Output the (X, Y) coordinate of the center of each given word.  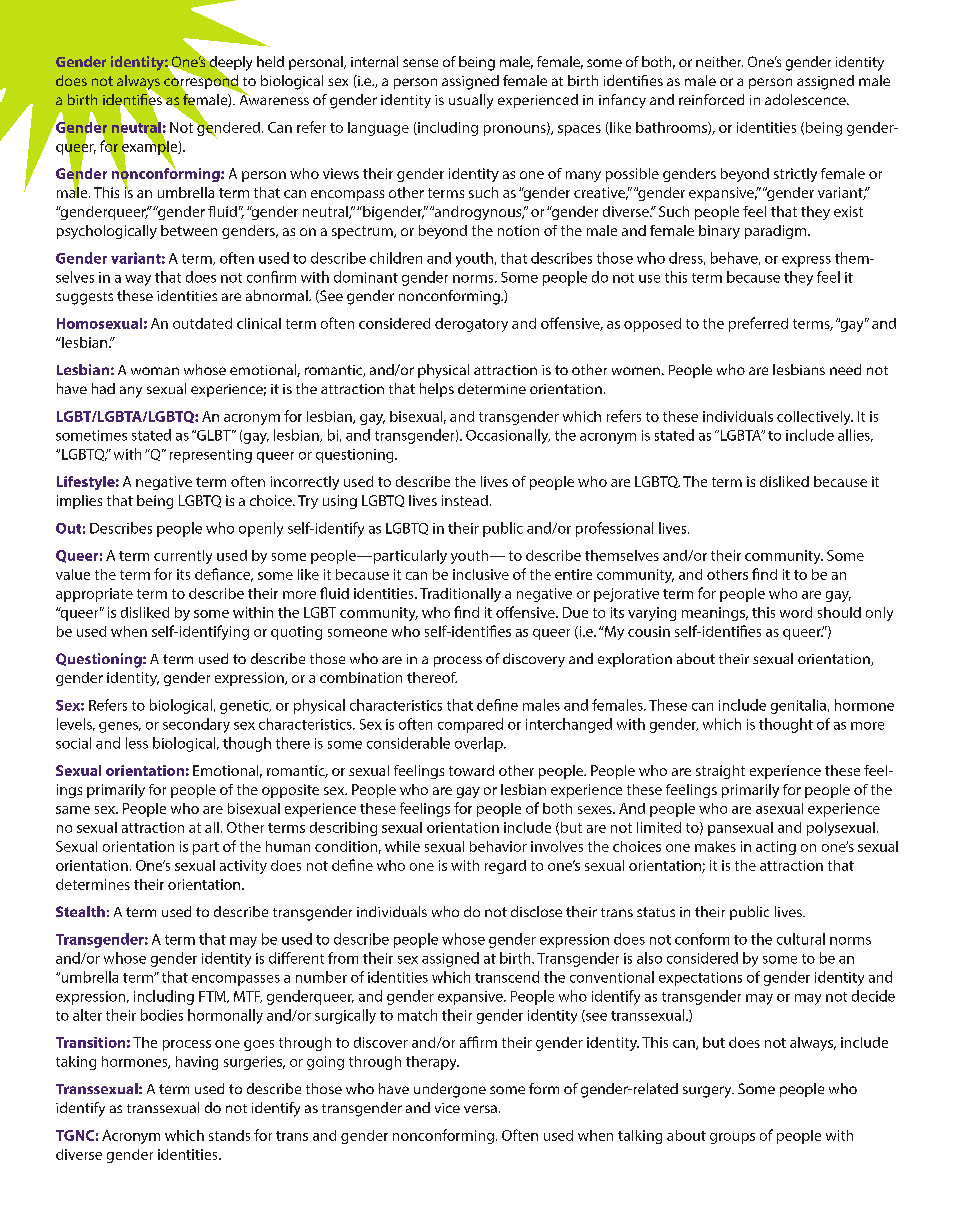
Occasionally (508, 436)
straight (720, 772)
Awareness (274, 98)
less (137, 743)
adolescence (806, 99)
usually (471, 101)
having (197, 1063)
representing (211, 456)
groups (732, 1138)
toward (471, 770)
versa (480, 1109)
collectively (815, 418)
